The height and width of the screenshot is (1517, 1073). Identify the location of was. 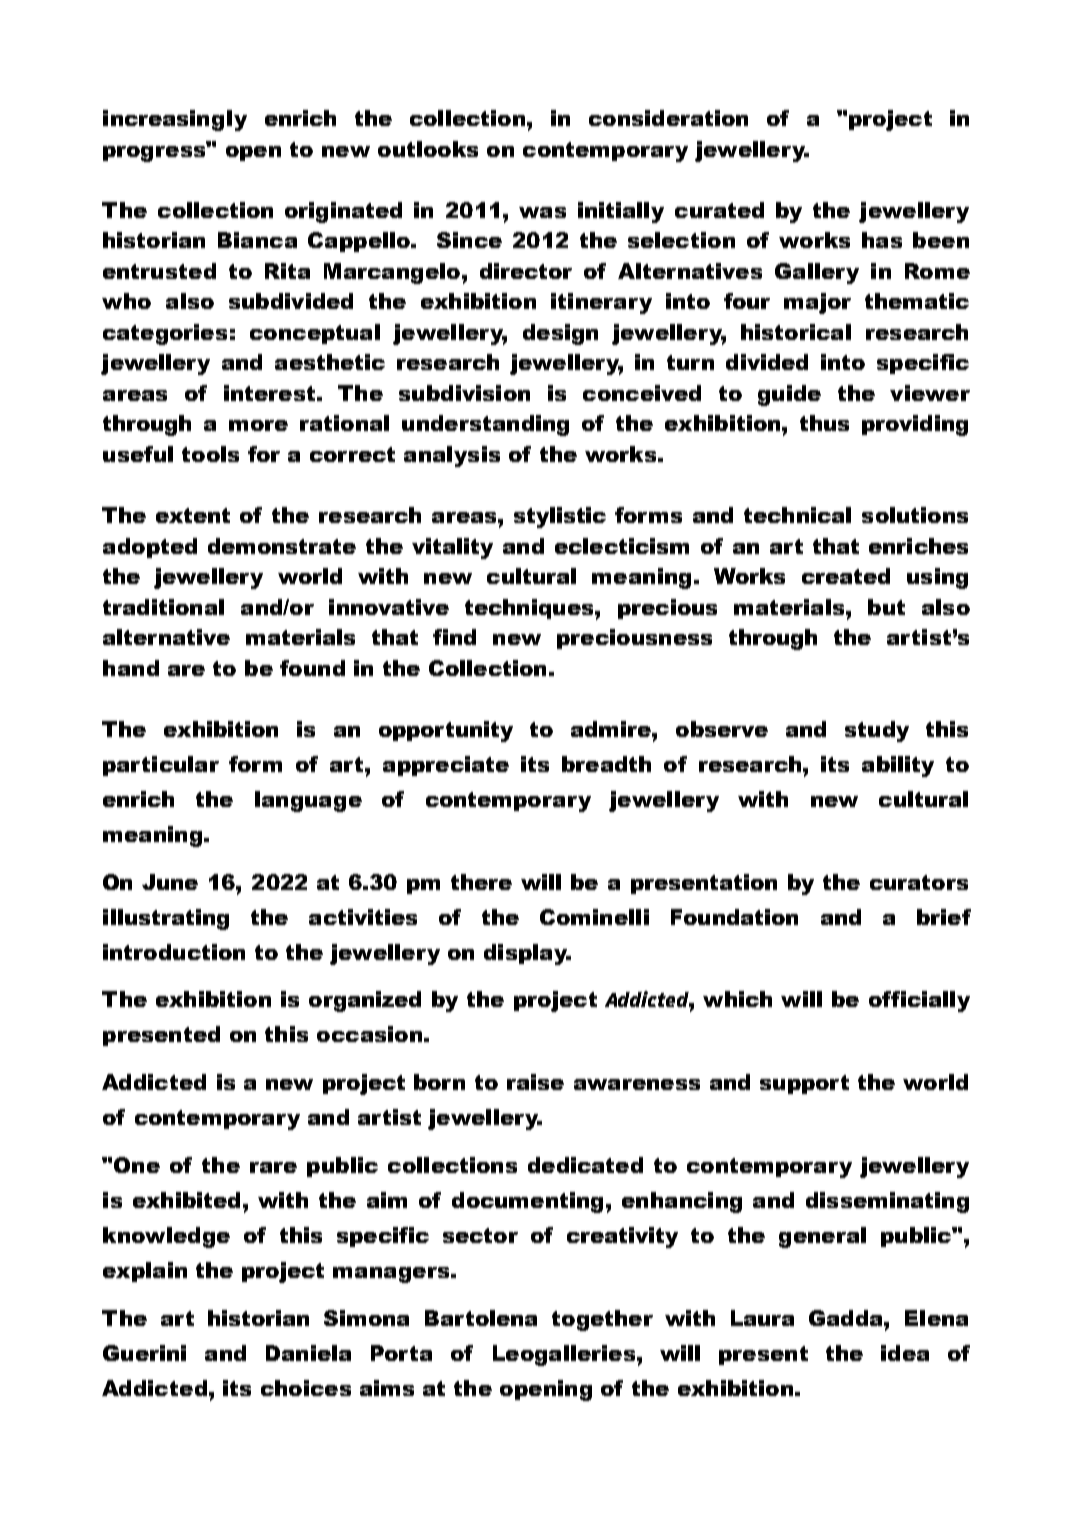
(542, 212).
